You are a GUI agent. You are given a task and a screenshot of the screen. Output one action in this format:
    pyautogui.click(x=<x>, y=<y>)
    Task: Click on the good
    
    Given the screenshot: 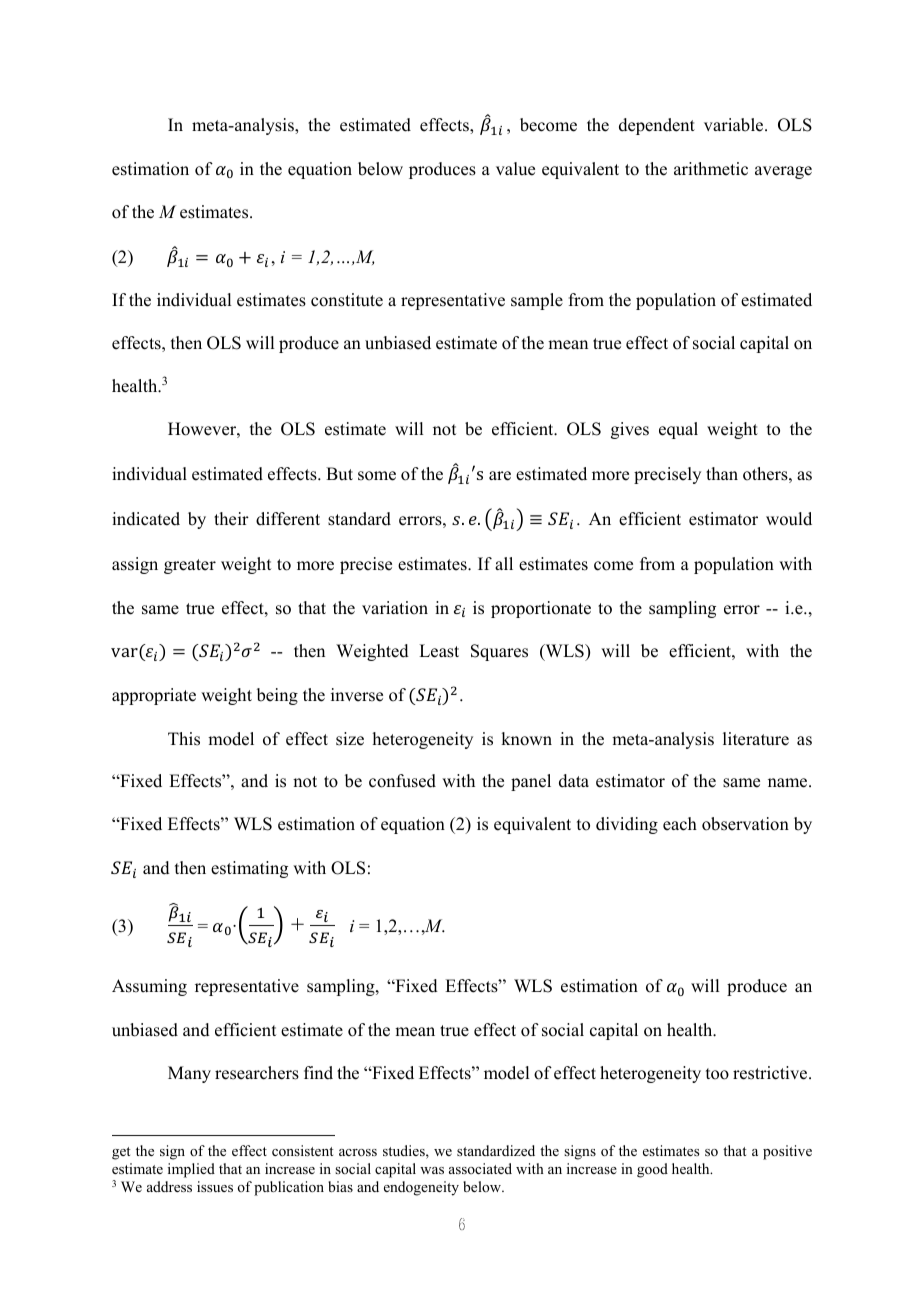 What is the action you would take?
    pyautogui.click(x=652, y=1170)
